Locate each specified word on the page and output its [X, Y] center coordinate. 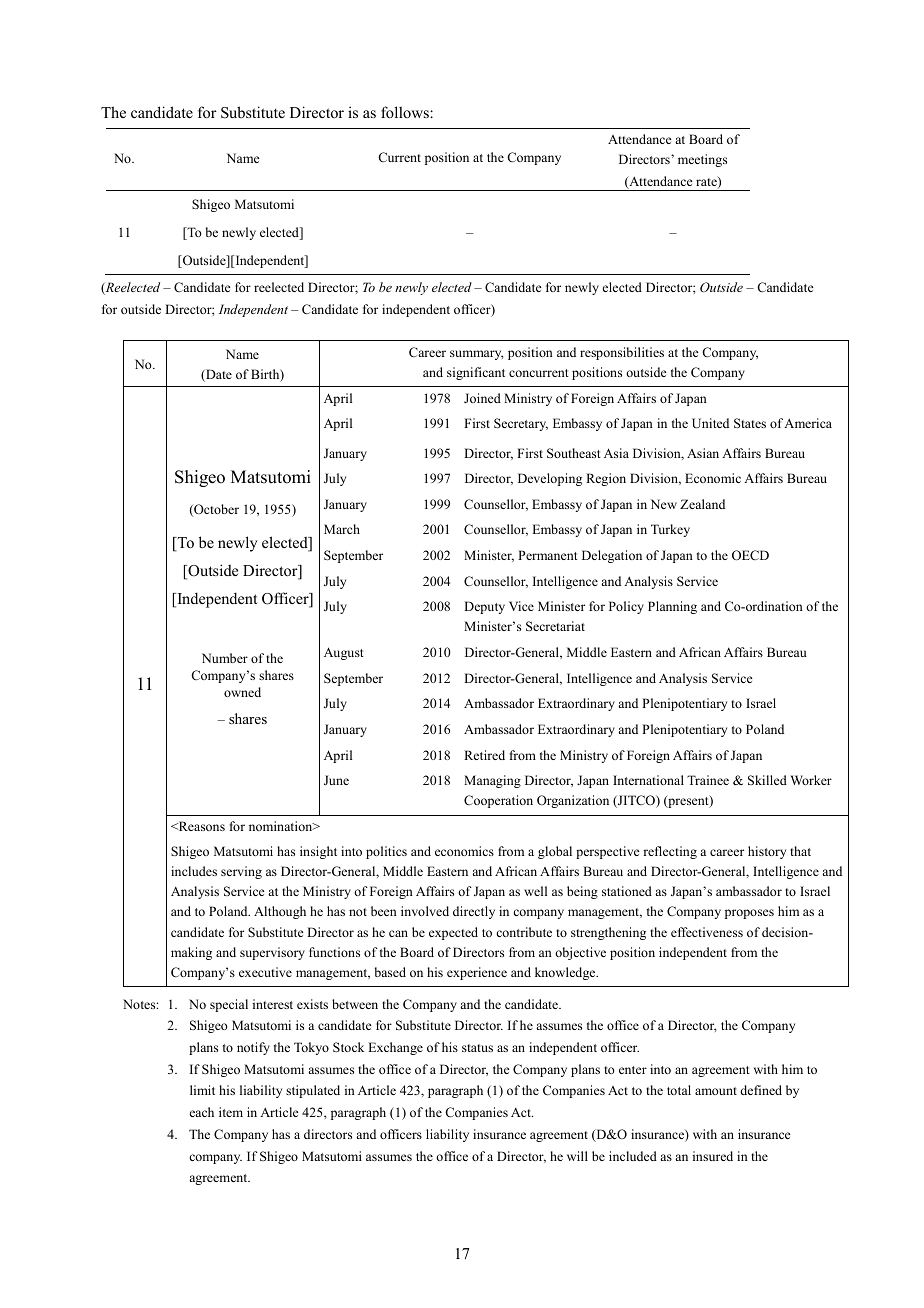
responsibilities [622, 353]
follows [406, 112]
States [750, 423]
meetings [702, 160]
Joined [482, 398]
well [535, 891]
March [342, 529]
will [577, 1156]
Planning [672, 607]
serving [241, 872]
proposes [749, 914]
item [231, 1112]
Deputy [484, 607]
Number [225, 658]
